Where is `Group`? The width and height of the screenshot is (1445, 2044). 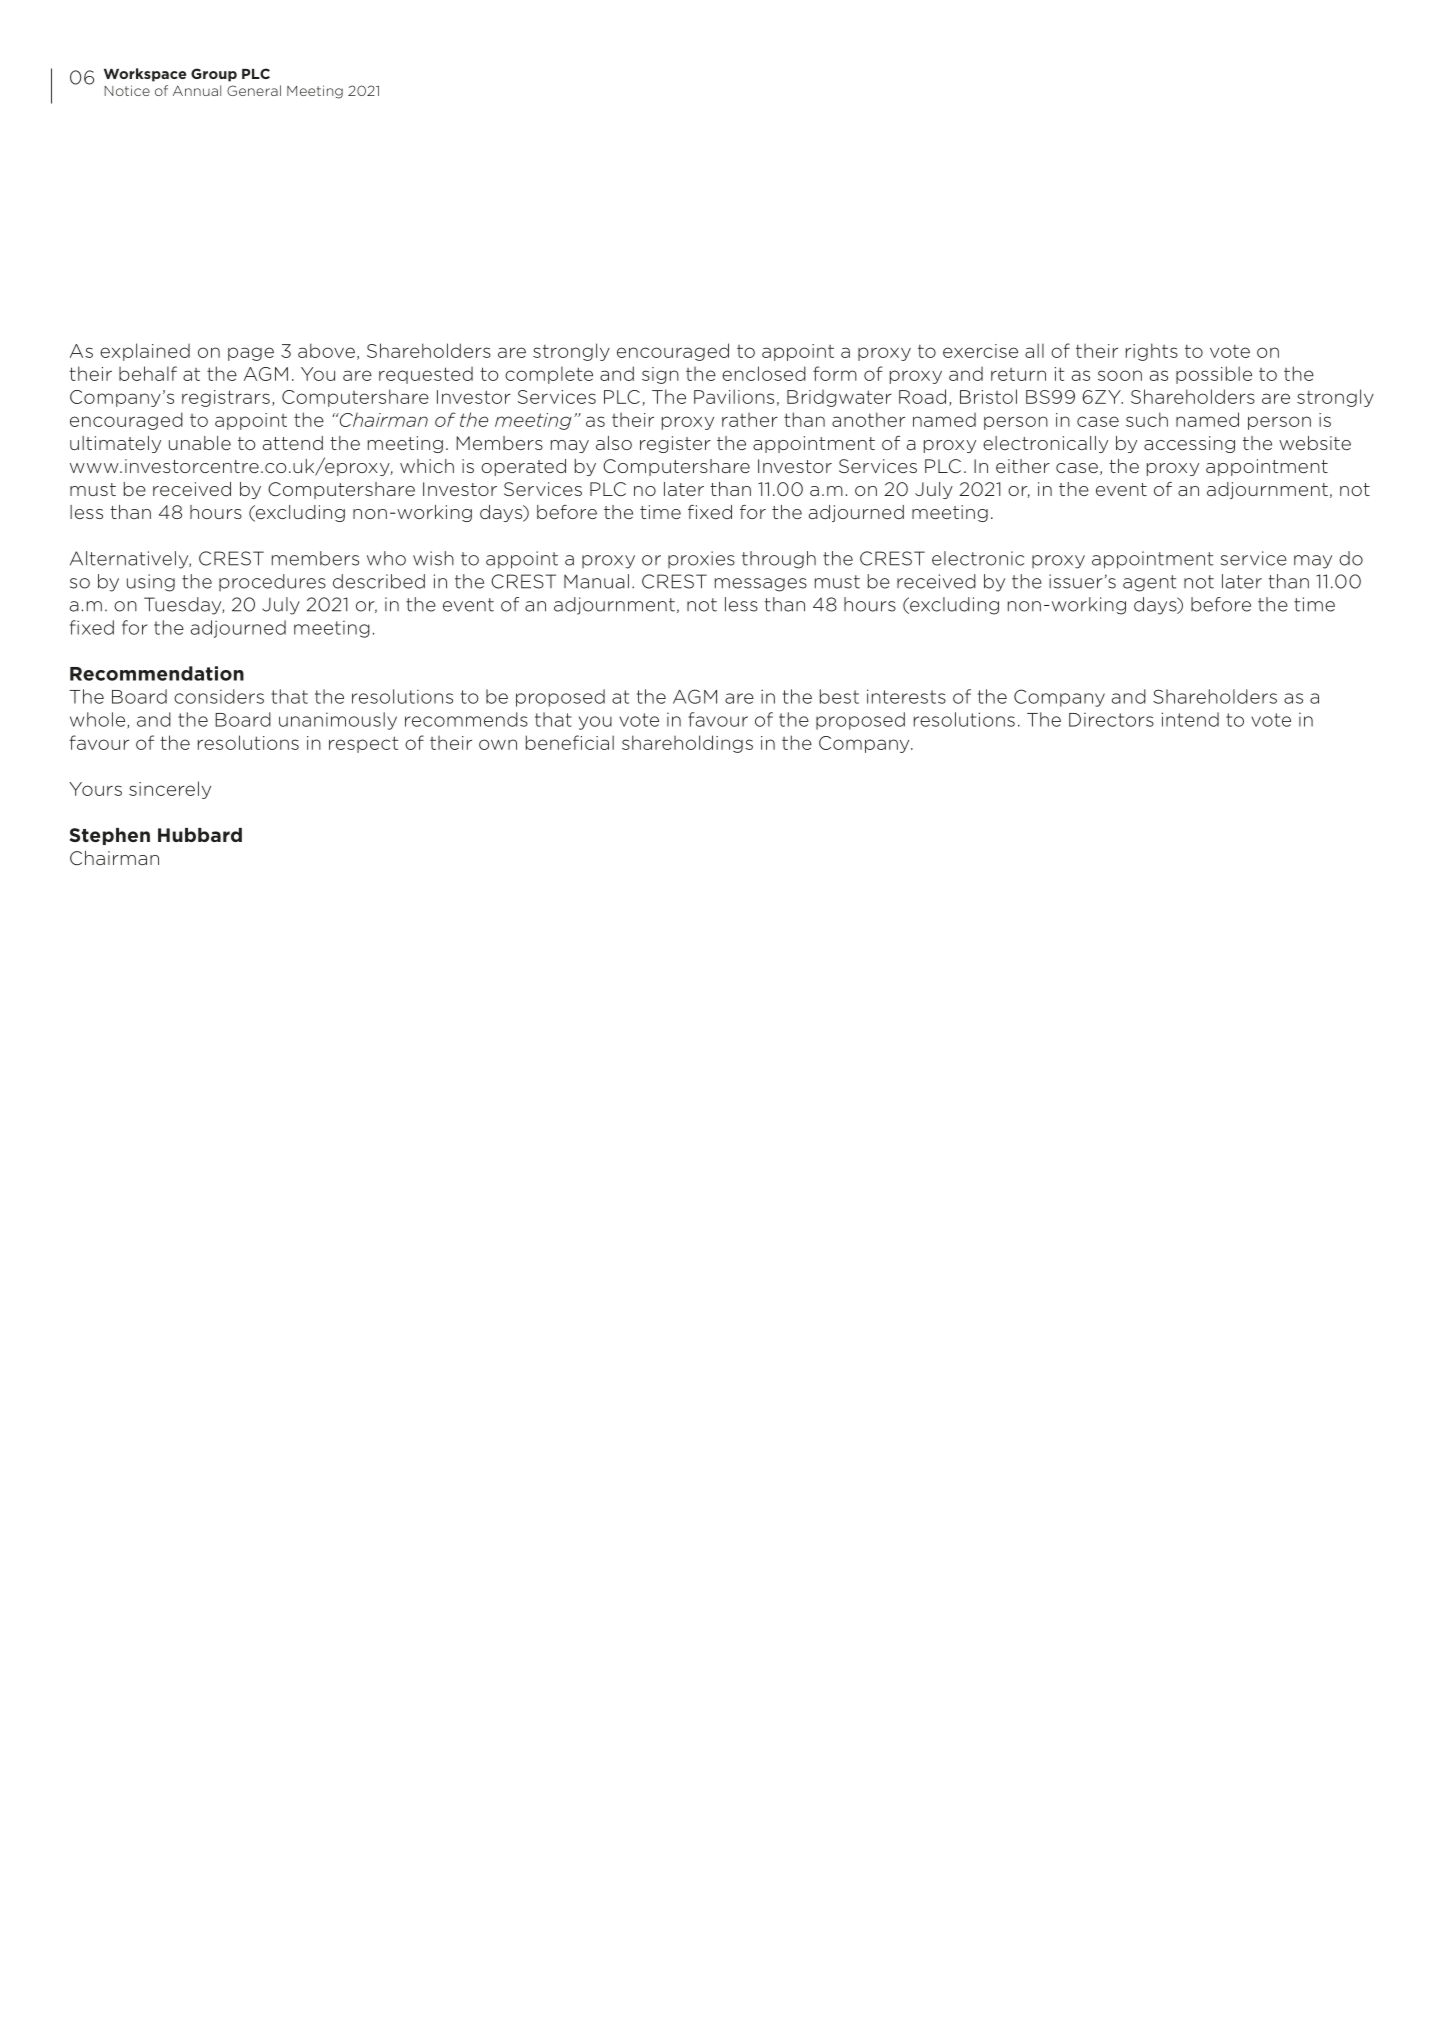 Group is located at coordinates (214, 75).
